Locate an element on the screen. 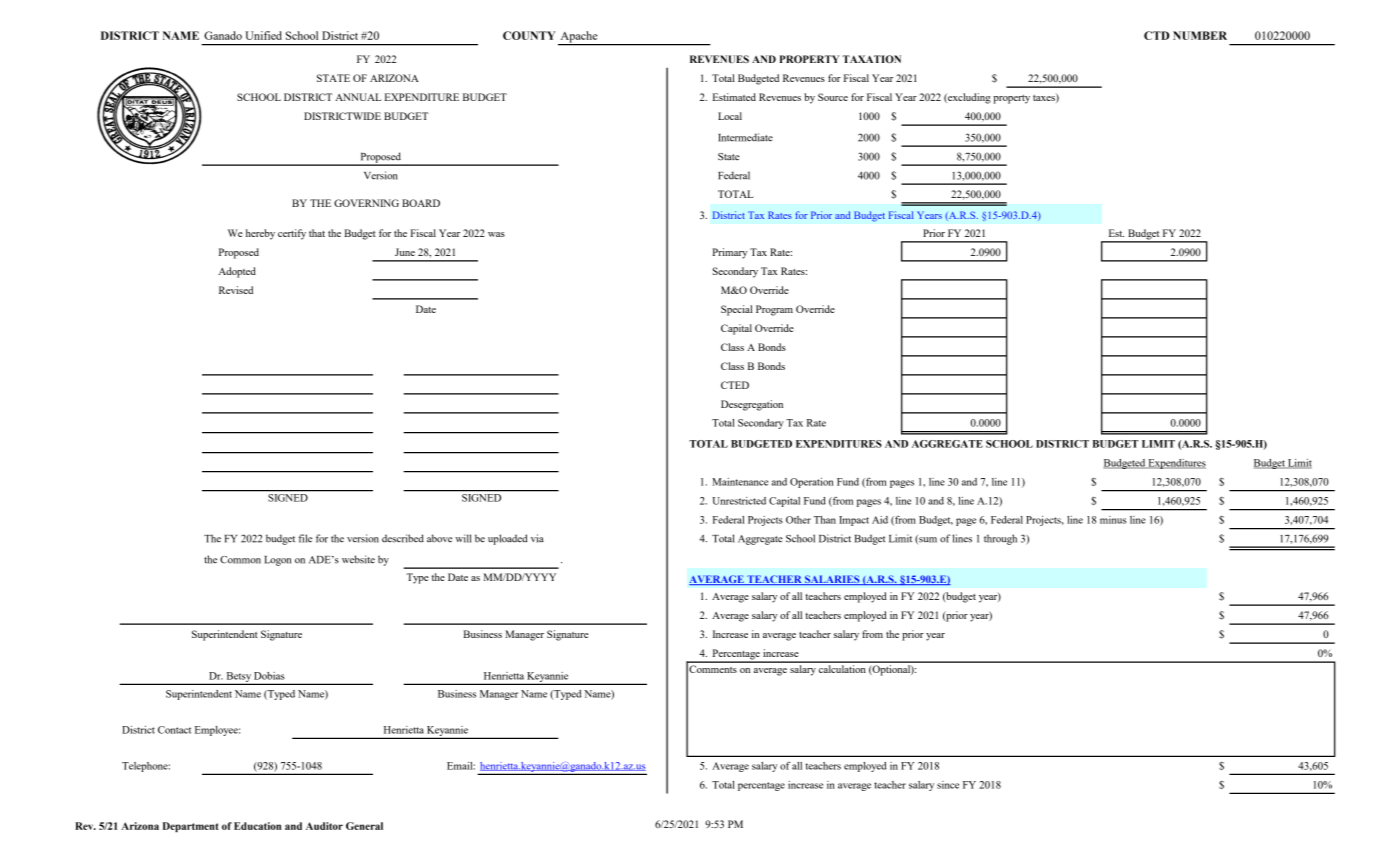 This screenshot has height=850, width=1400. certify is located at coordinates (292, 234).
